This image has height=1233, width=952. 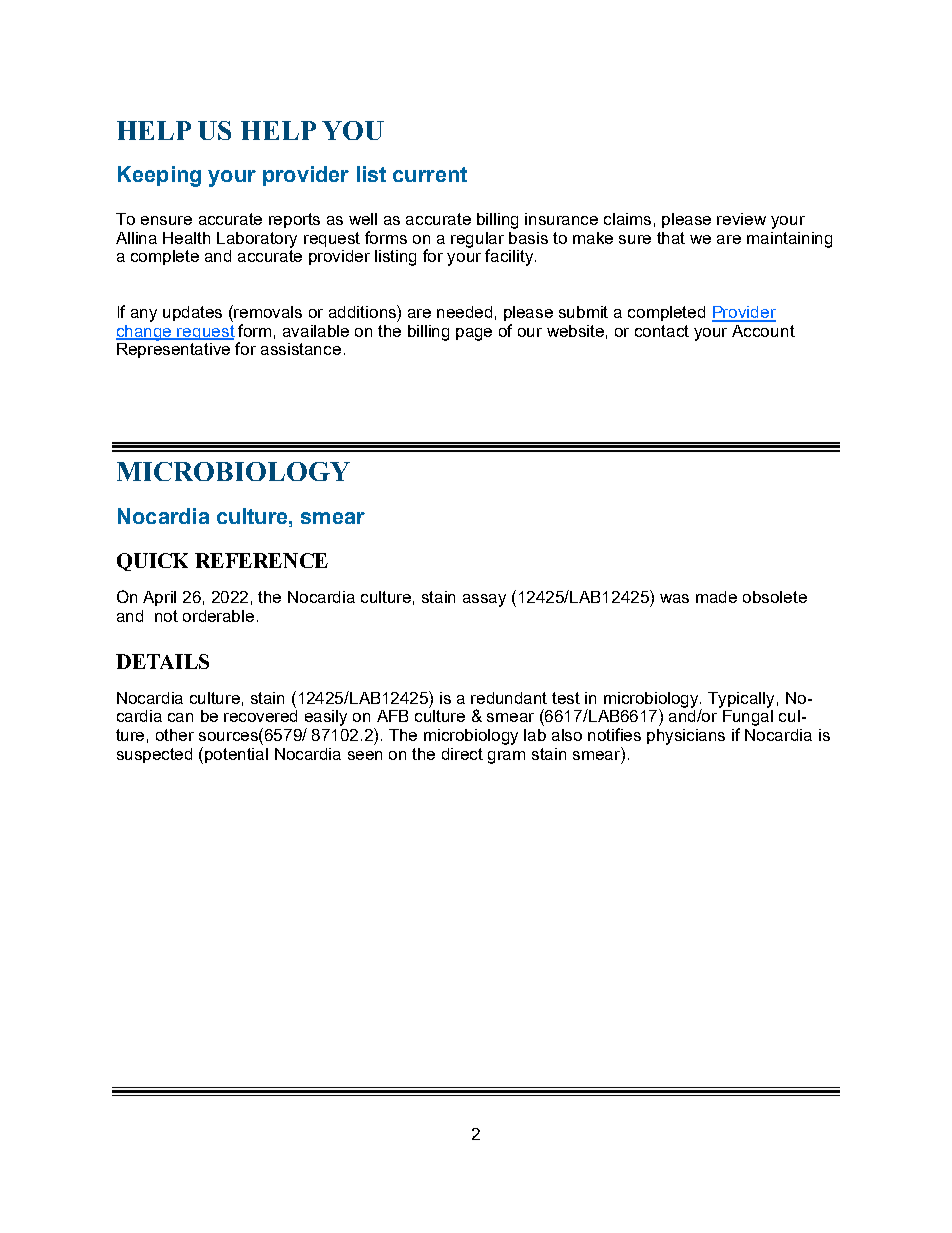 What do you see at coordinates (236, 755) in the image?
I see `potential` at bounding box center [236, 755].
